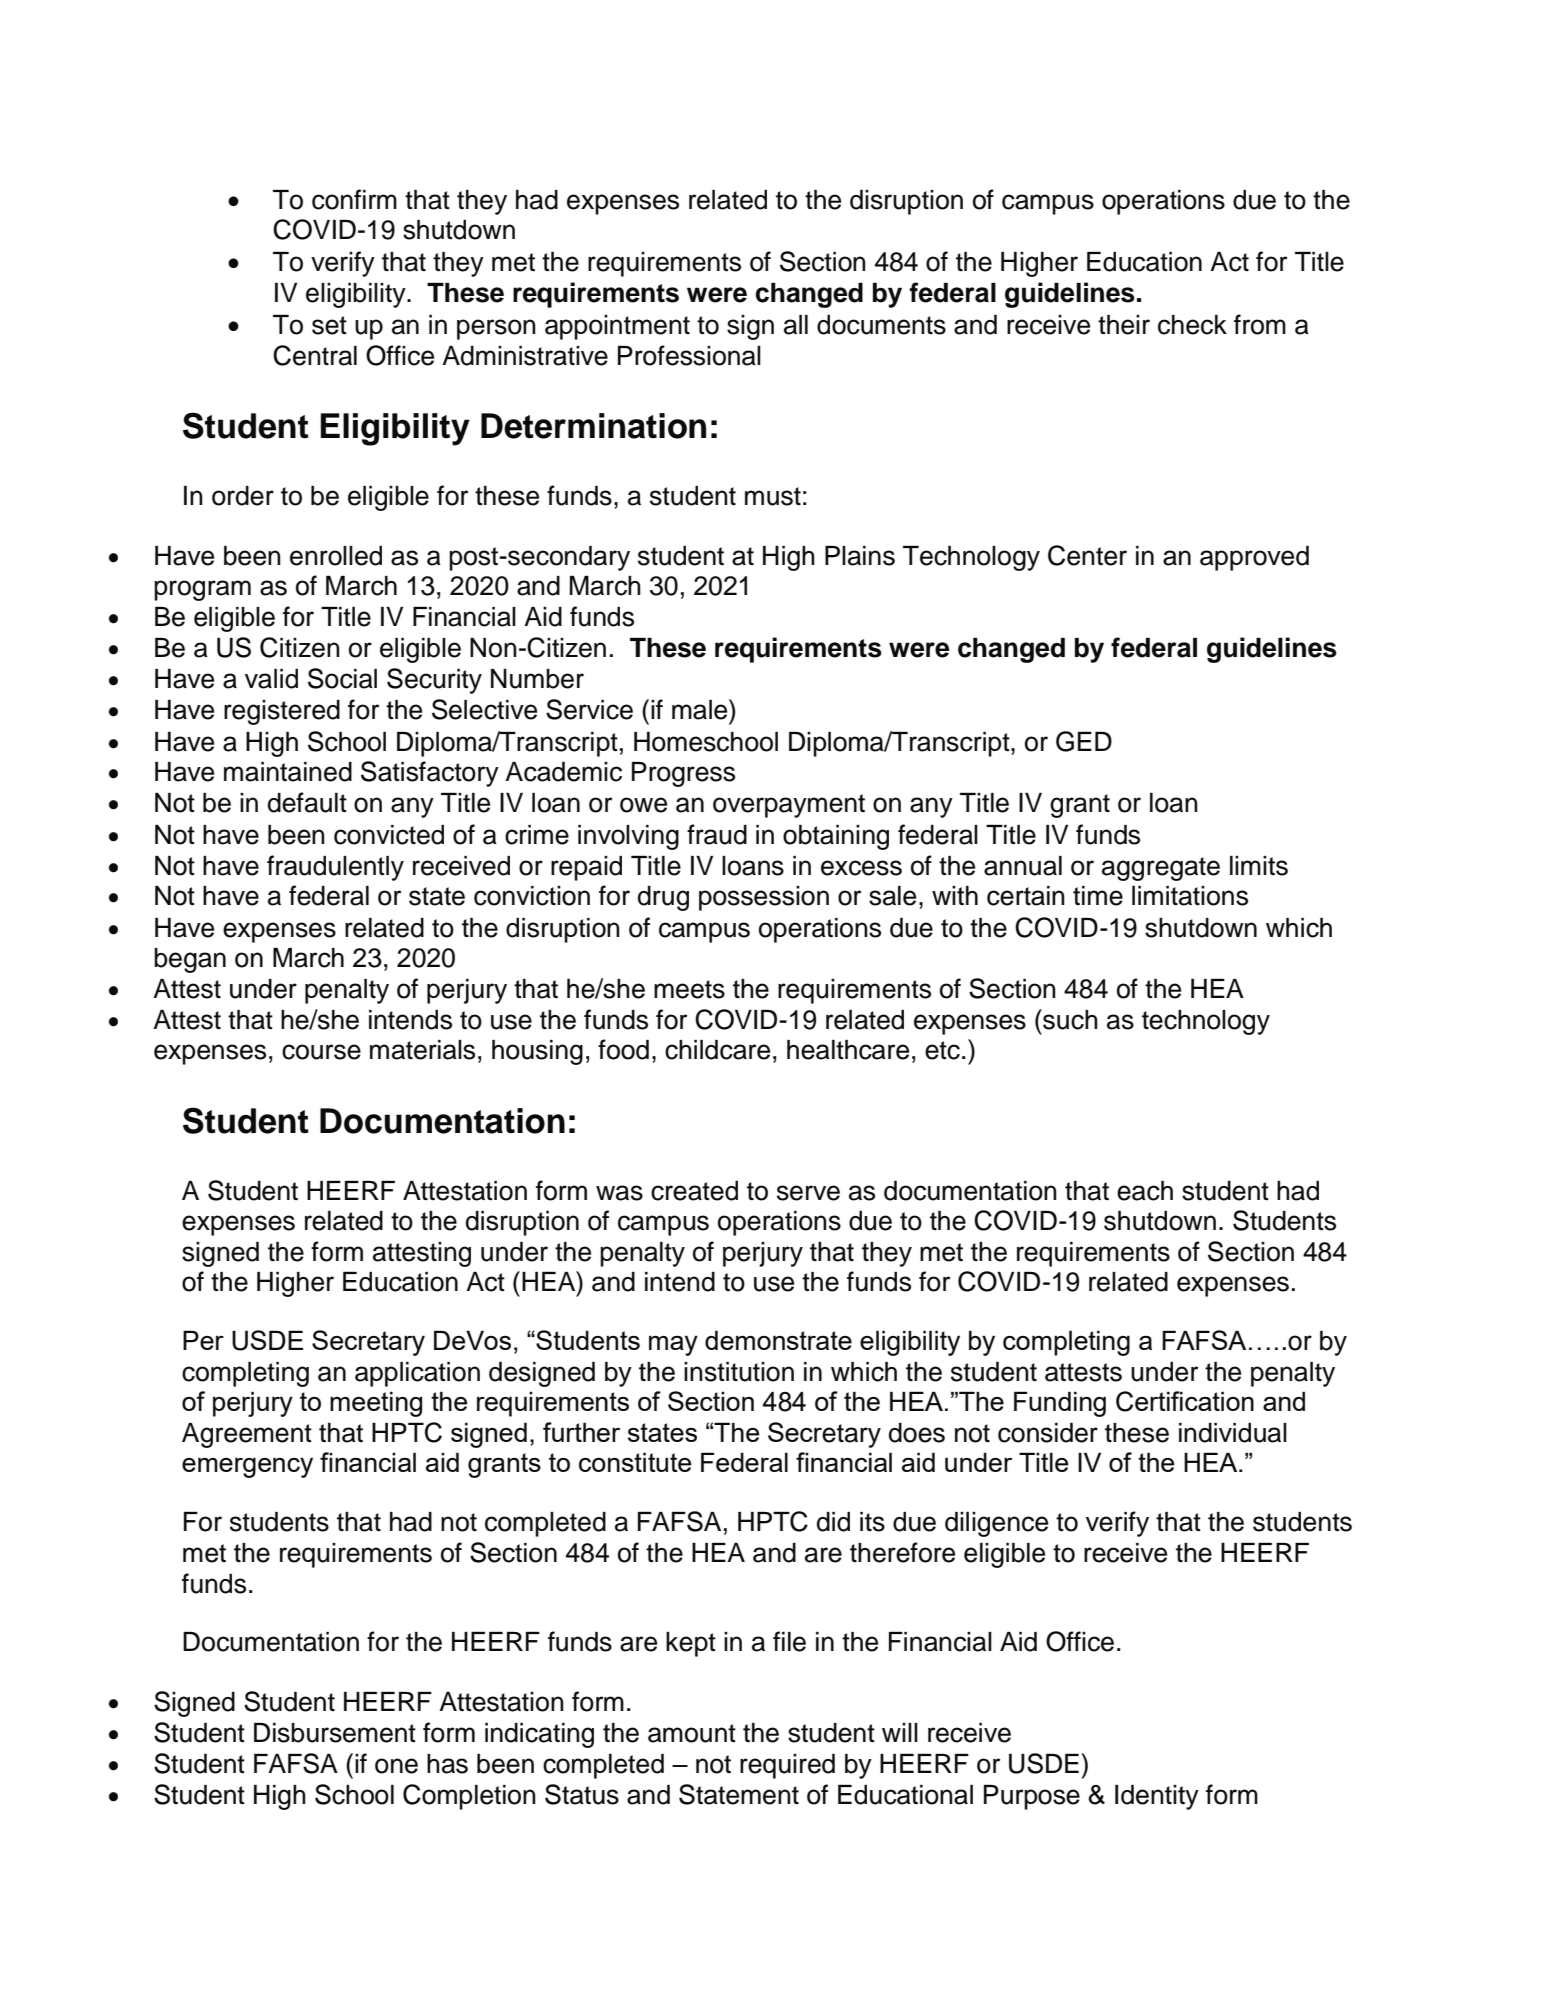 The width and height of the page is (1546, 2001). What do you see at coordinates (321, 1052) in the page?
I see `course` at bounding box center [321, 1052].
